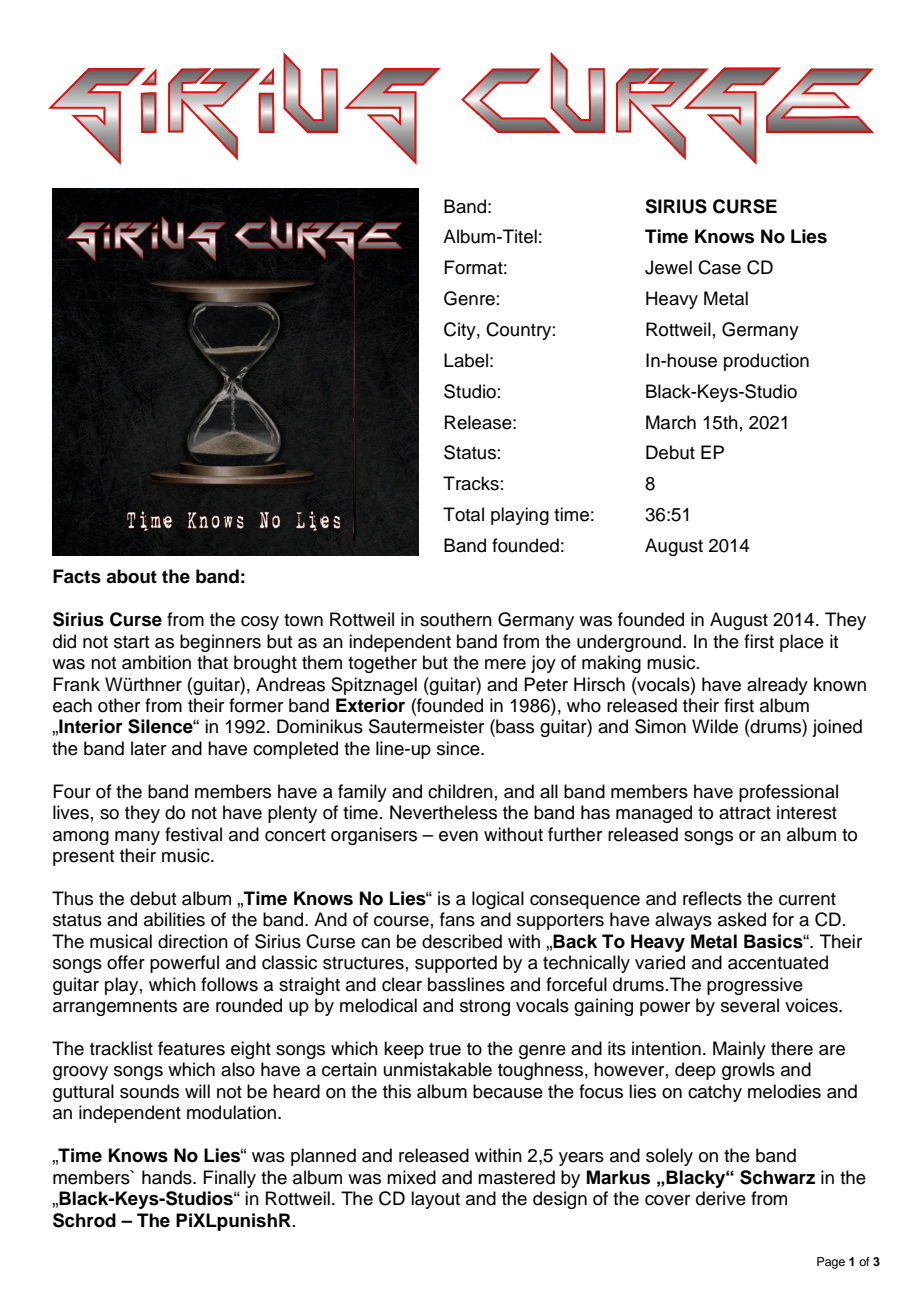  Describe the element at coordinates (777, 686) in the screenshot. I see `already` at that location.
